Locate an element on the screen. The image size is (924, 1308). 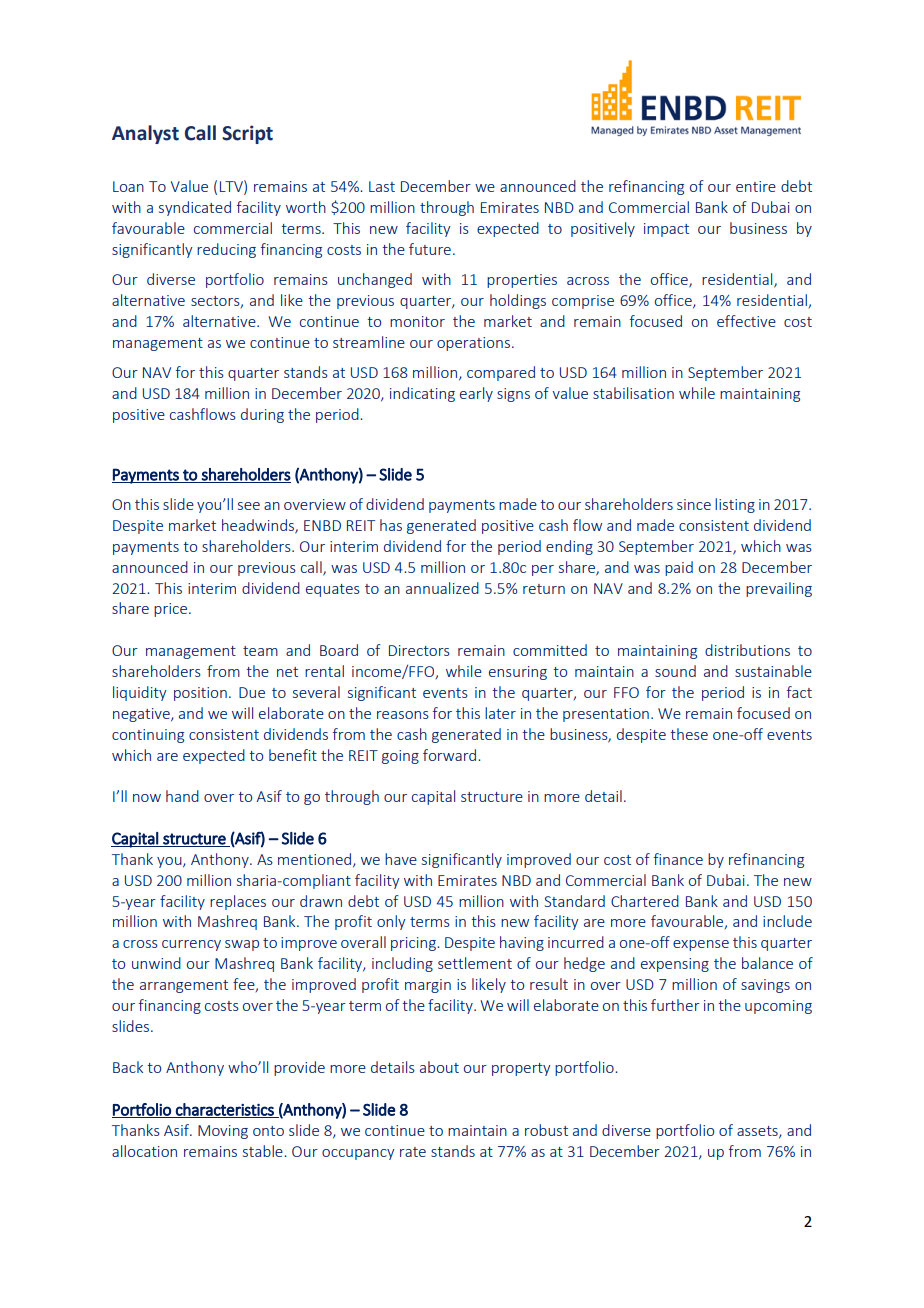
expense is located at coordinates (701, 945).
